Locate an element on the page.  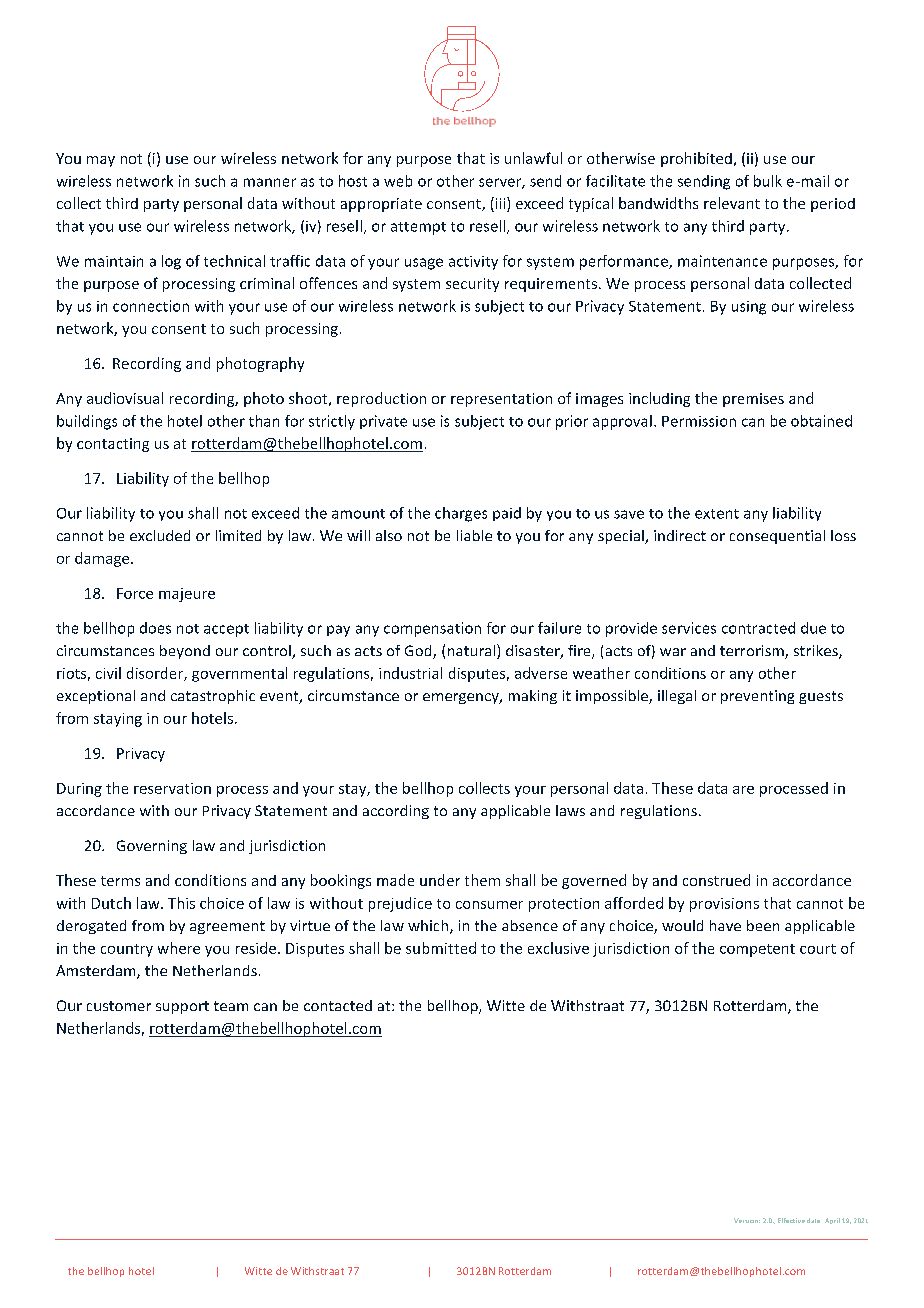
construed is located at coordinates (716, 880).
